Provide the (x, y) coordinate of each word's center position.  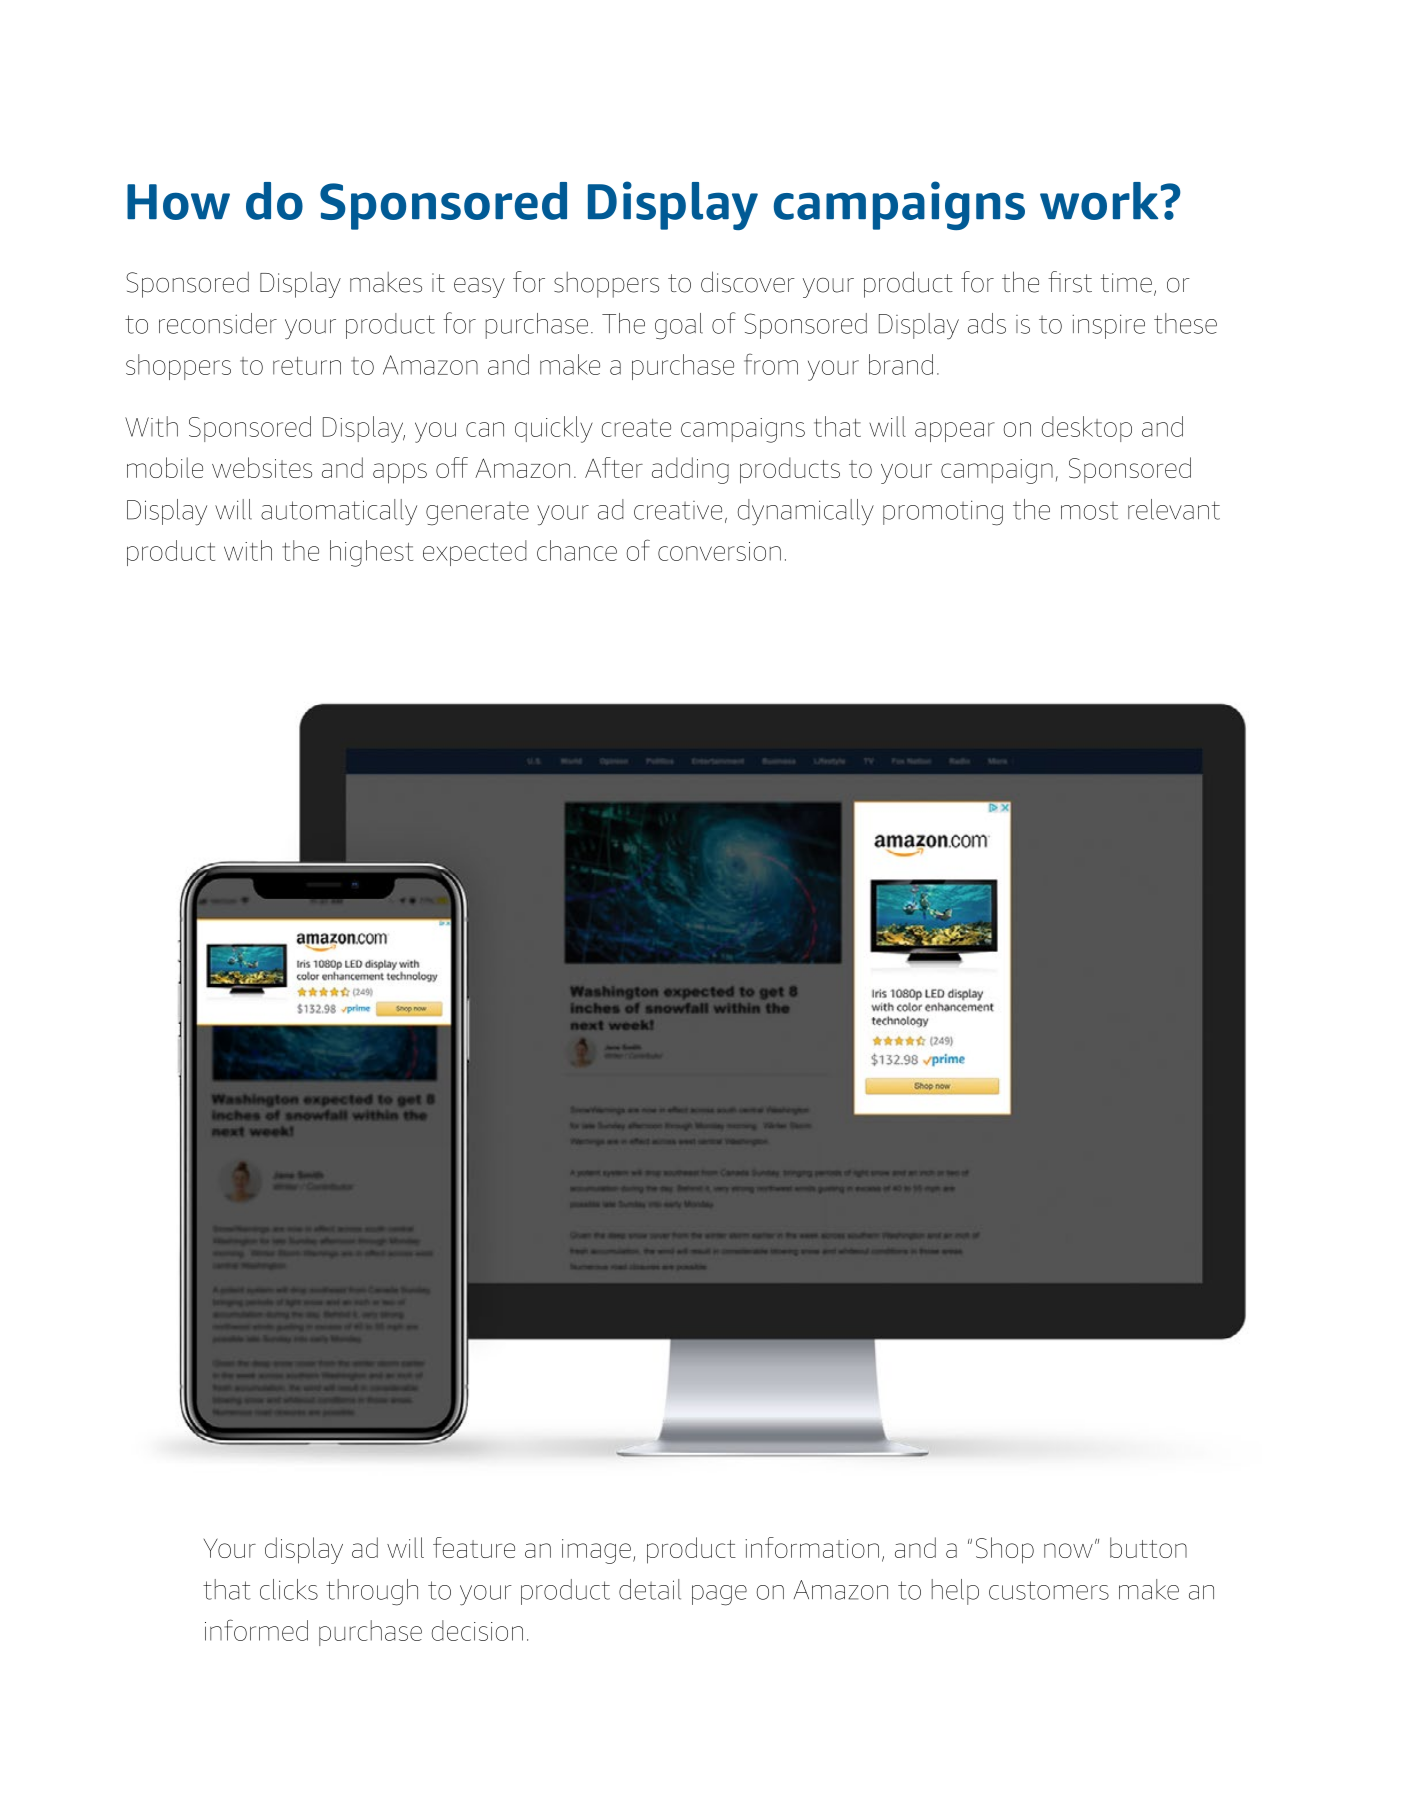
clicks (289, 1589)
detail (650, 1589)
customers (1049, 1590)
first (1070, 282)
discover (748, 282)
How (178, 202)
